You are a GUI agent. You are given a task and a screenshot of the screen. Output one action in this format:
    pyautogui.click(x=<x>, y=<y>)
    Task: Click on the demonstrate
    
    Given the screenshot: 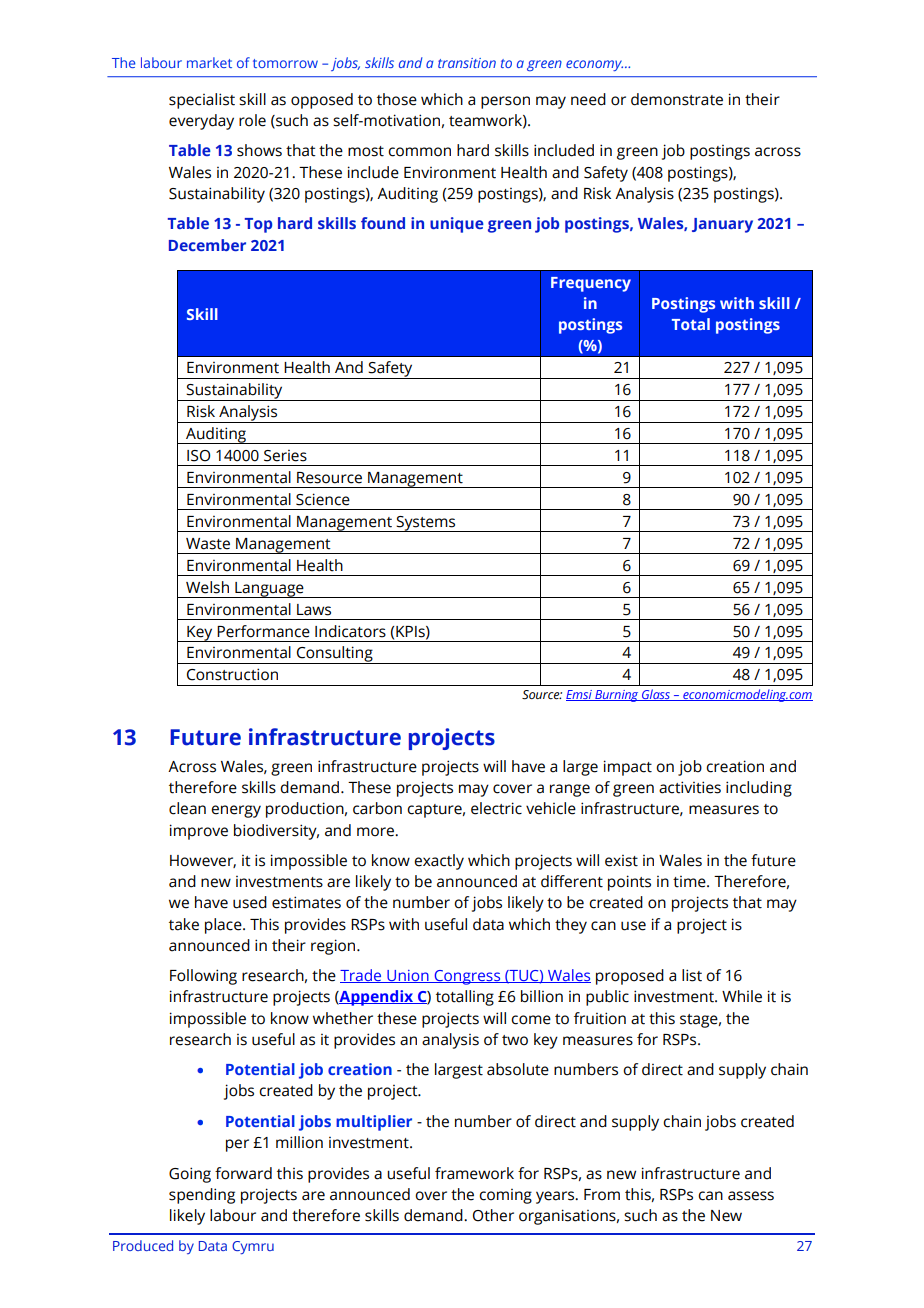 What is the action you would take?
    pyautogui.click(x=677, y=99)
